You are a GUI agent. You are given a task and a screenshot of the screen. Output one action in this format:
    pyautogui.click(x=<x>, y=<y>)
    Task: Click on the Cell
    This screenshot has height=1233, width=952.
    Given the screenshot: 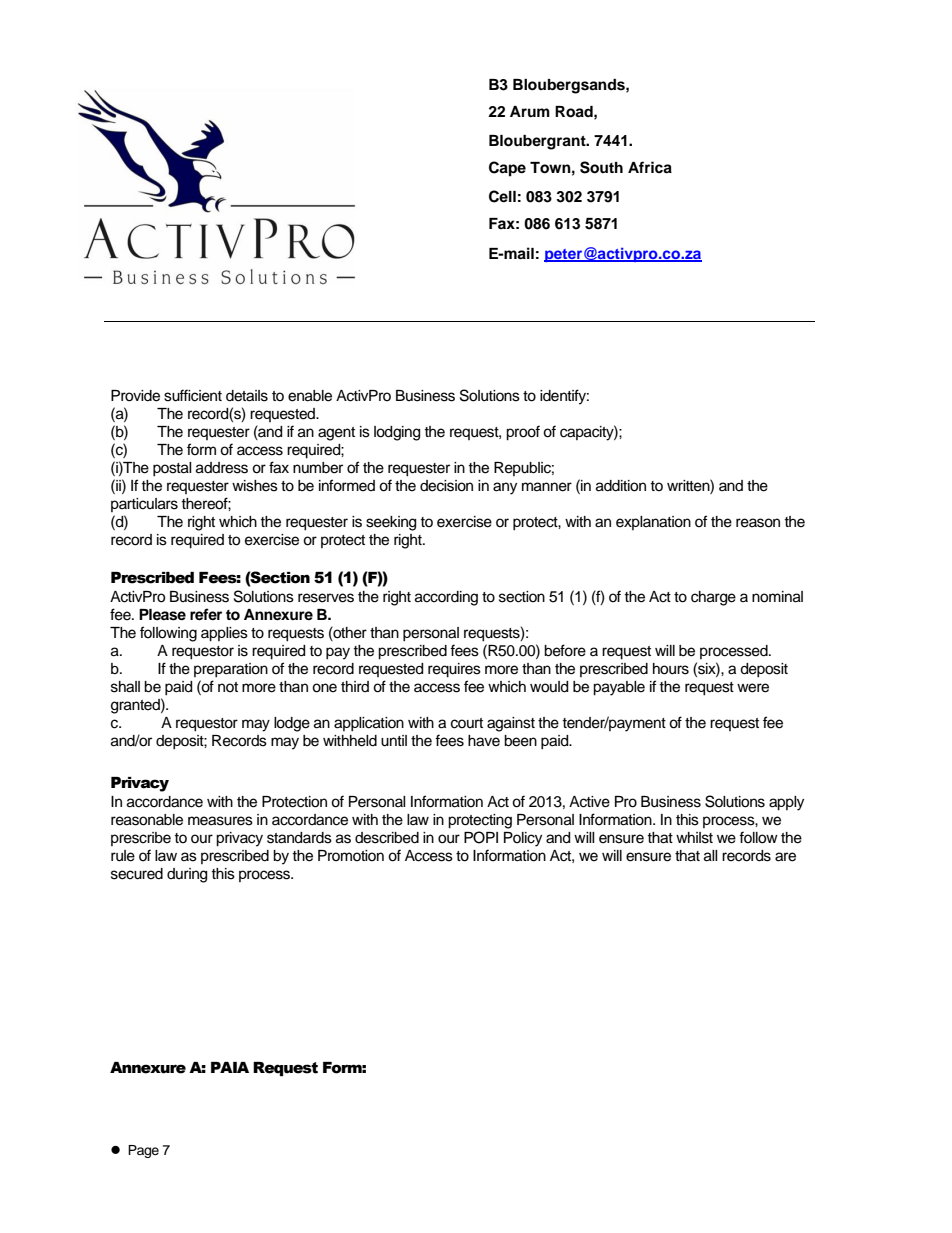 What is the action you would take?
    pyautogui.click(x=502, y=196)
